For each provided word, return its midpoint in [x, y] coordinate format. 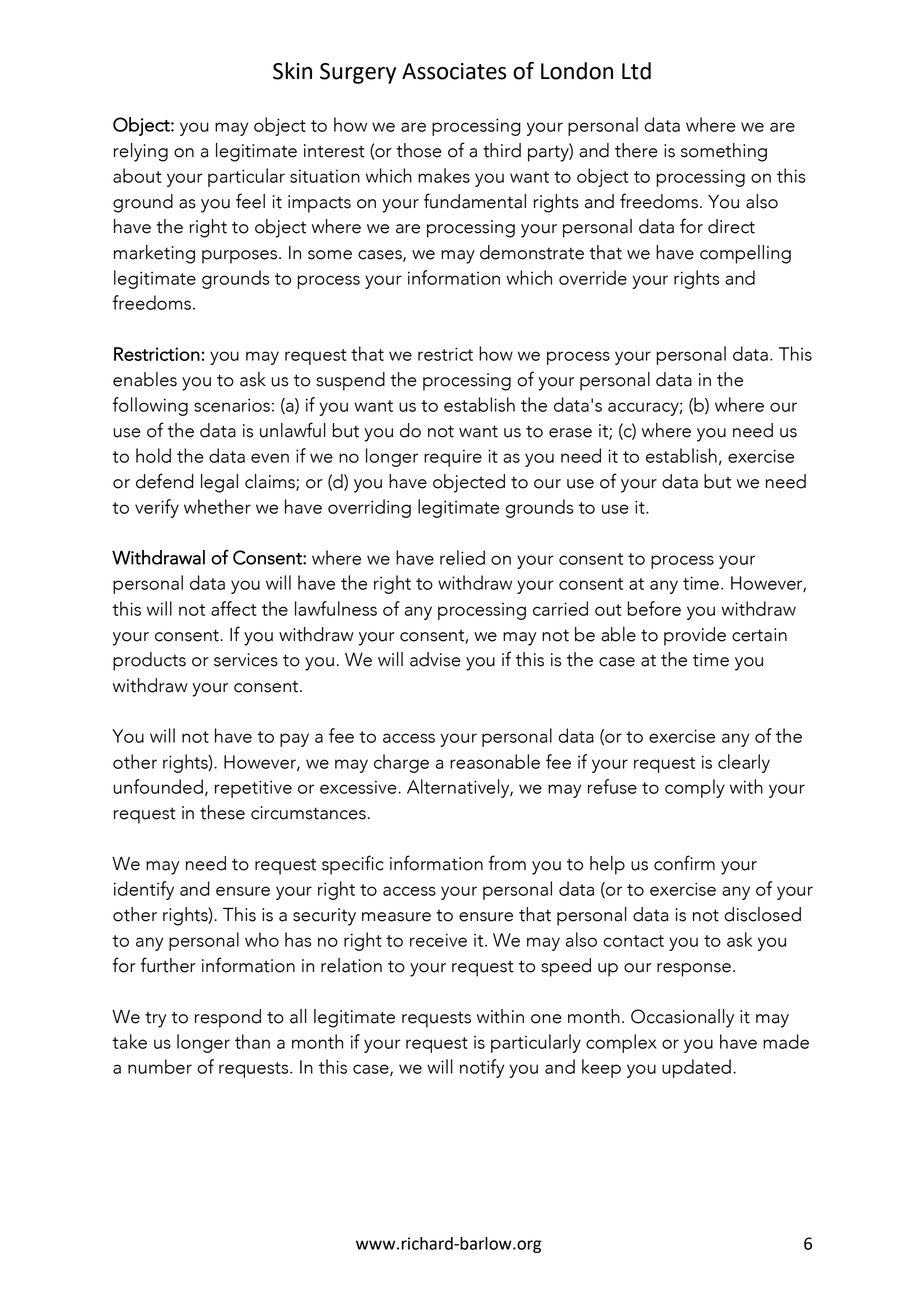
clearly [744, 763]
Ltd [636, 71]
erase [570, 433]
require [453, 458]
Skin [292, 71]
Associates [454, 71]
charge [401, 763]
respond [228, 1018]
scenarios [232, 405]
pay [294, 740]
